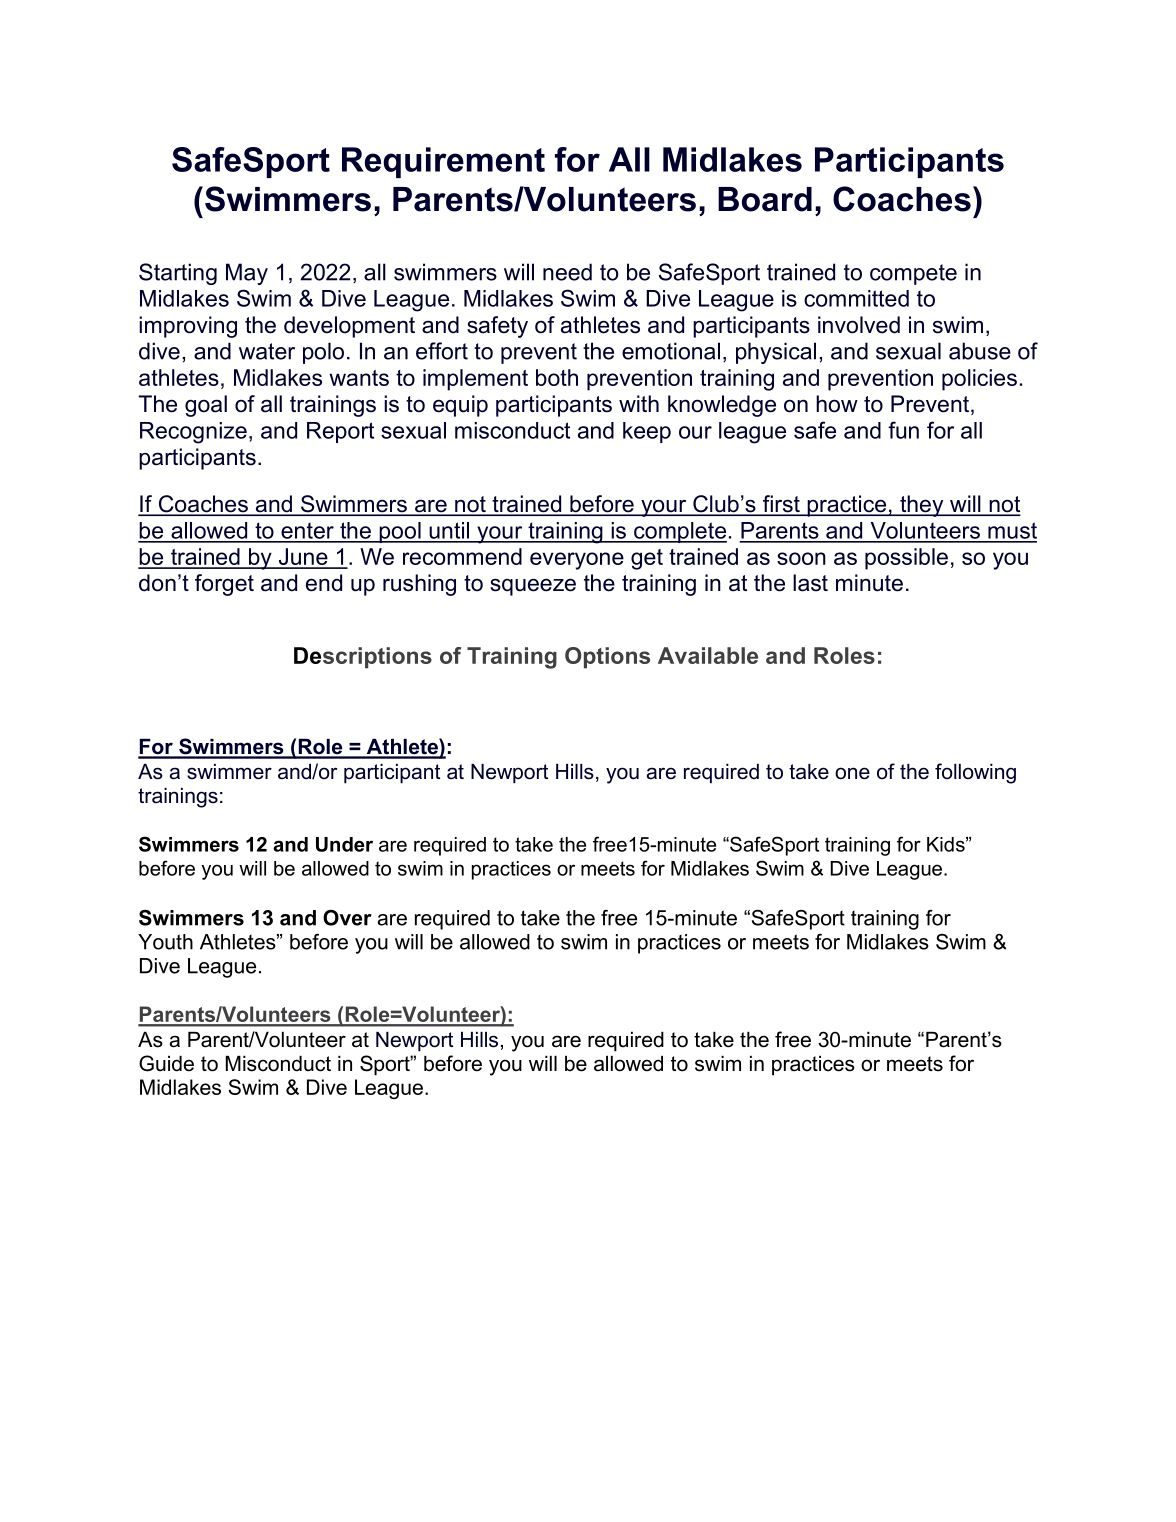  I want to click on Guide, so click(166, 1063).
